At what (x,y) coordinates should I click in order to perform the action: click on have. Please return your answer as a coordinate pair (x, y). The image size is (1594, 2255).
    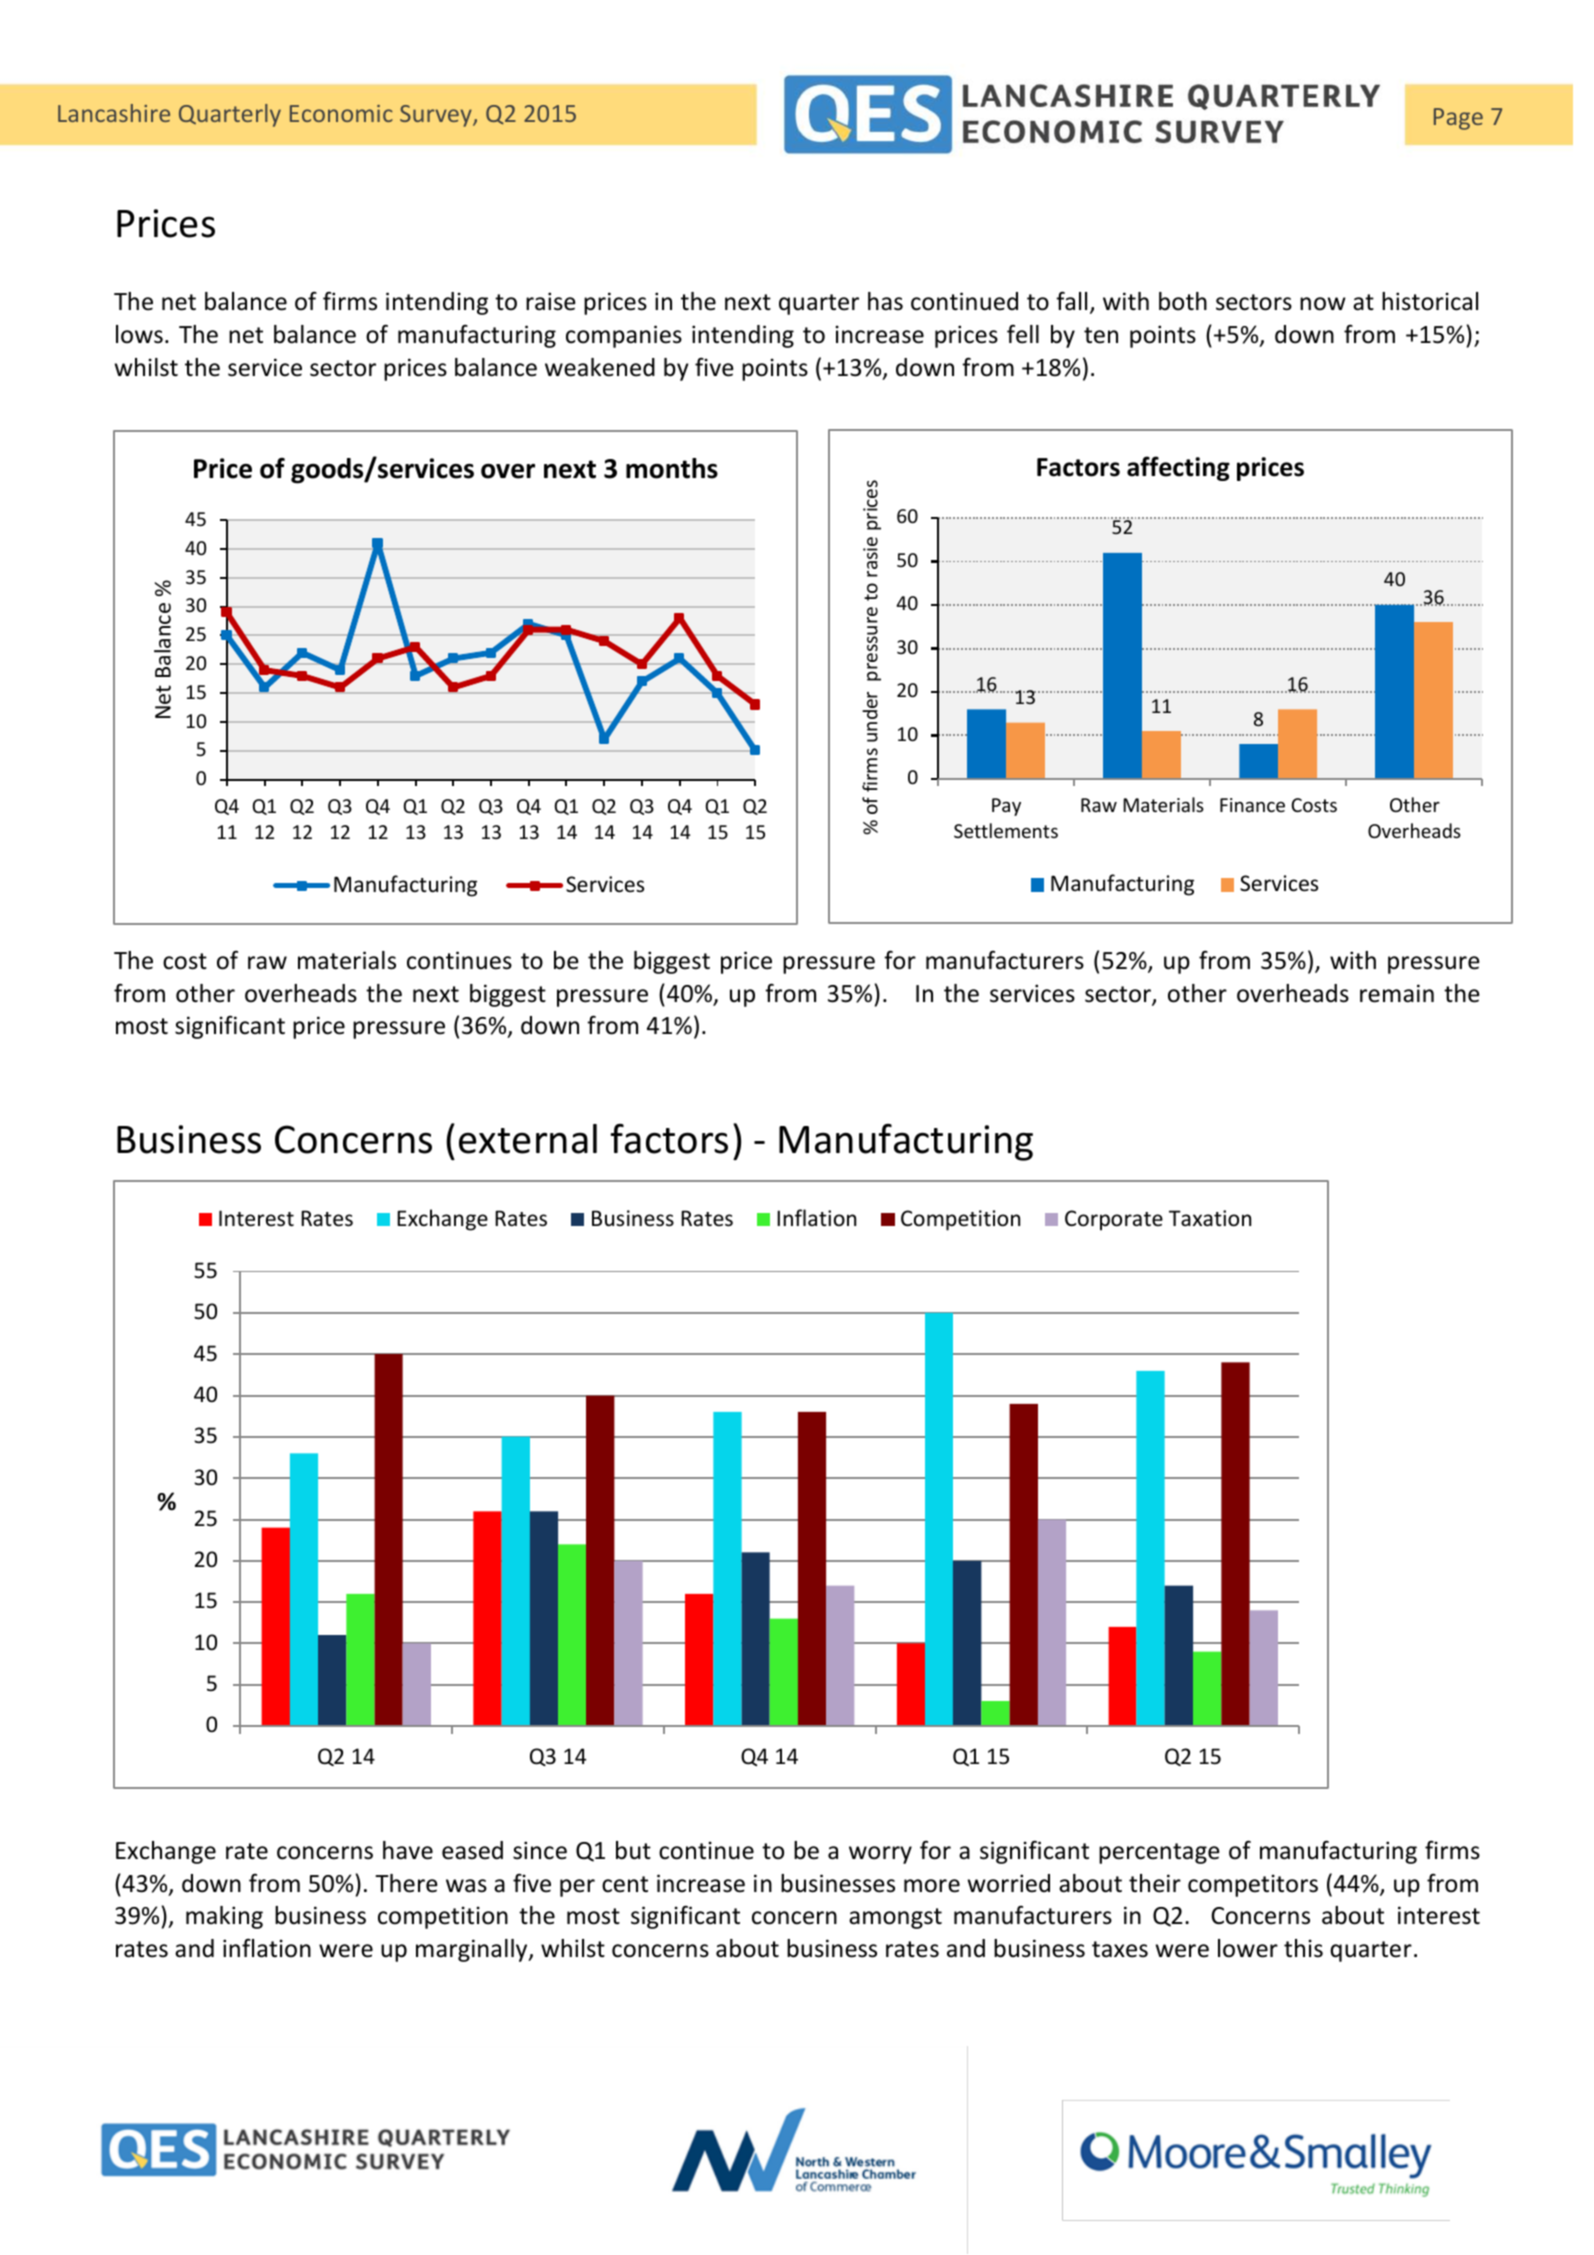
    Looking at the image, I should click on (408, 1850).
